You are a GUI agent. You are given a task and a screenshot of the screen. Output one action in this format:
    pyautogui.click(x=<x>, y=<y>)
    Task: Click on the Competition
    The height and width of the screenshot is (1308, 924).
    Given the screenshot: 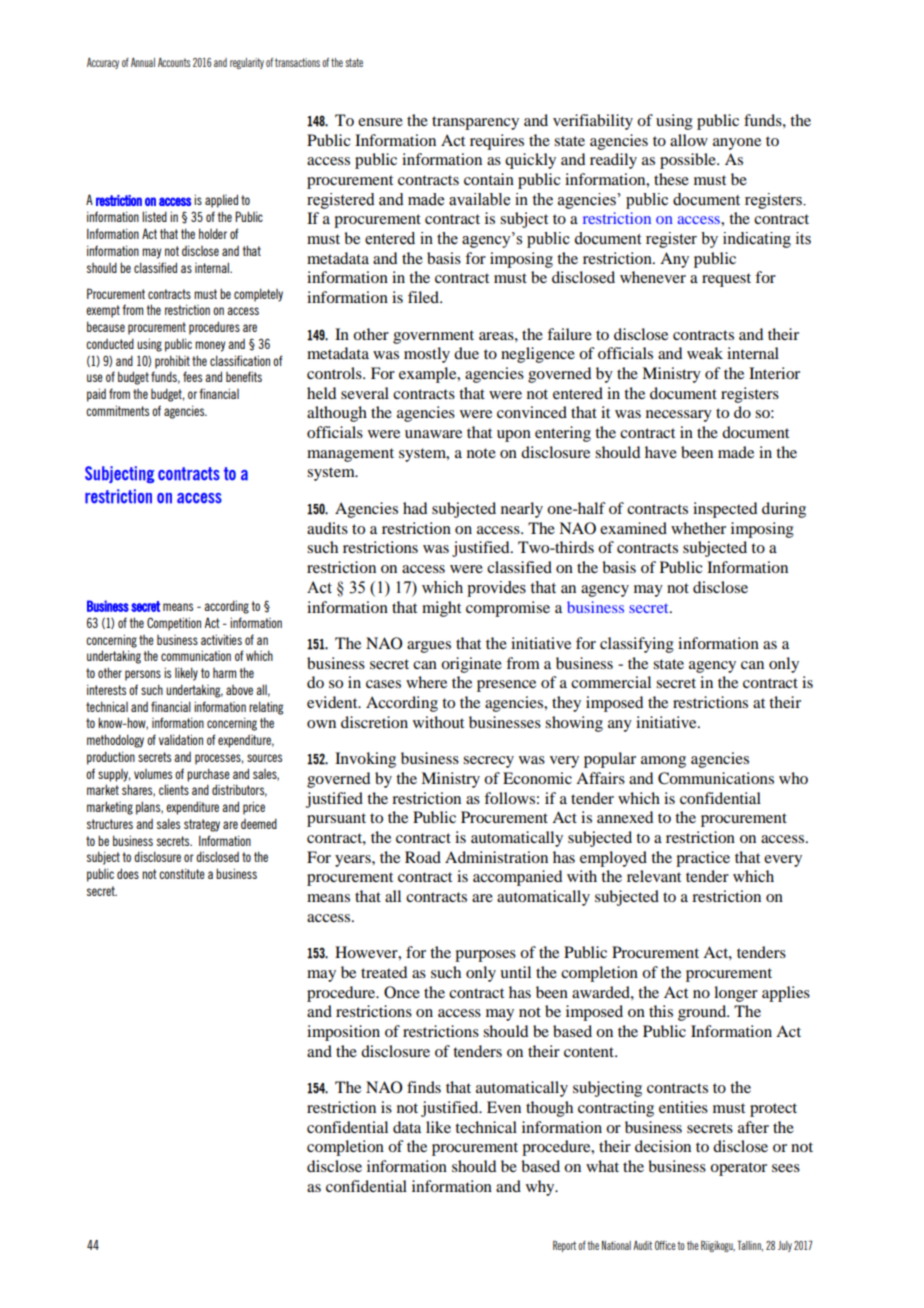 What is the action you would take?
    pyautogui.click(x=174, y=624)
